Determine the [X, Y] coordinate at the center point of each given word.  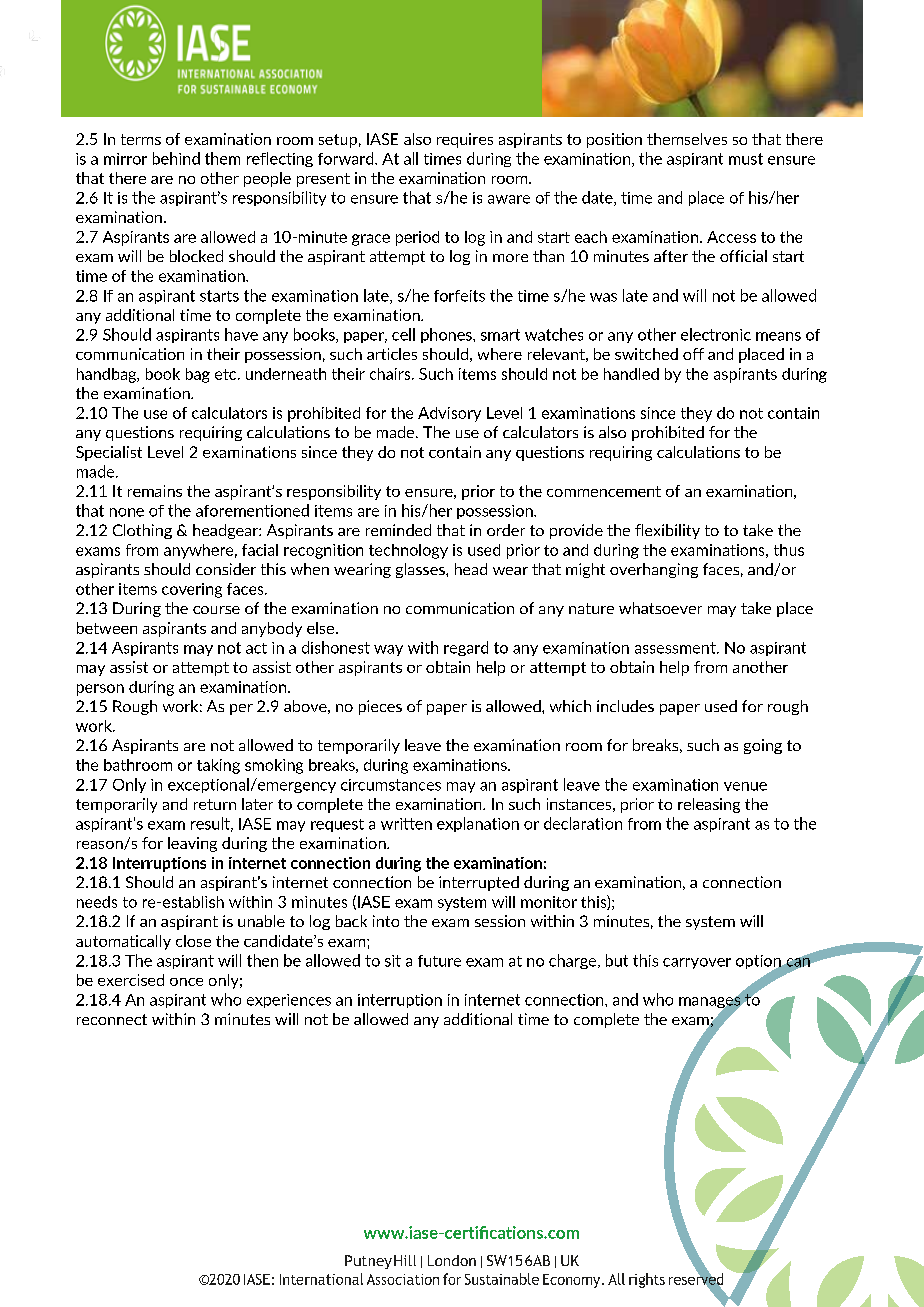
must [746, 159]
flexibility [667, 531]
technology [408, 551]
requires [465, 140]
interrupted [479, 883]
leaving [192, 844]
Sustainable [502, 1279]
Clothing [142, 531]
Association [403, 1279]
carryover [697, 963]
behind [176, 158]
